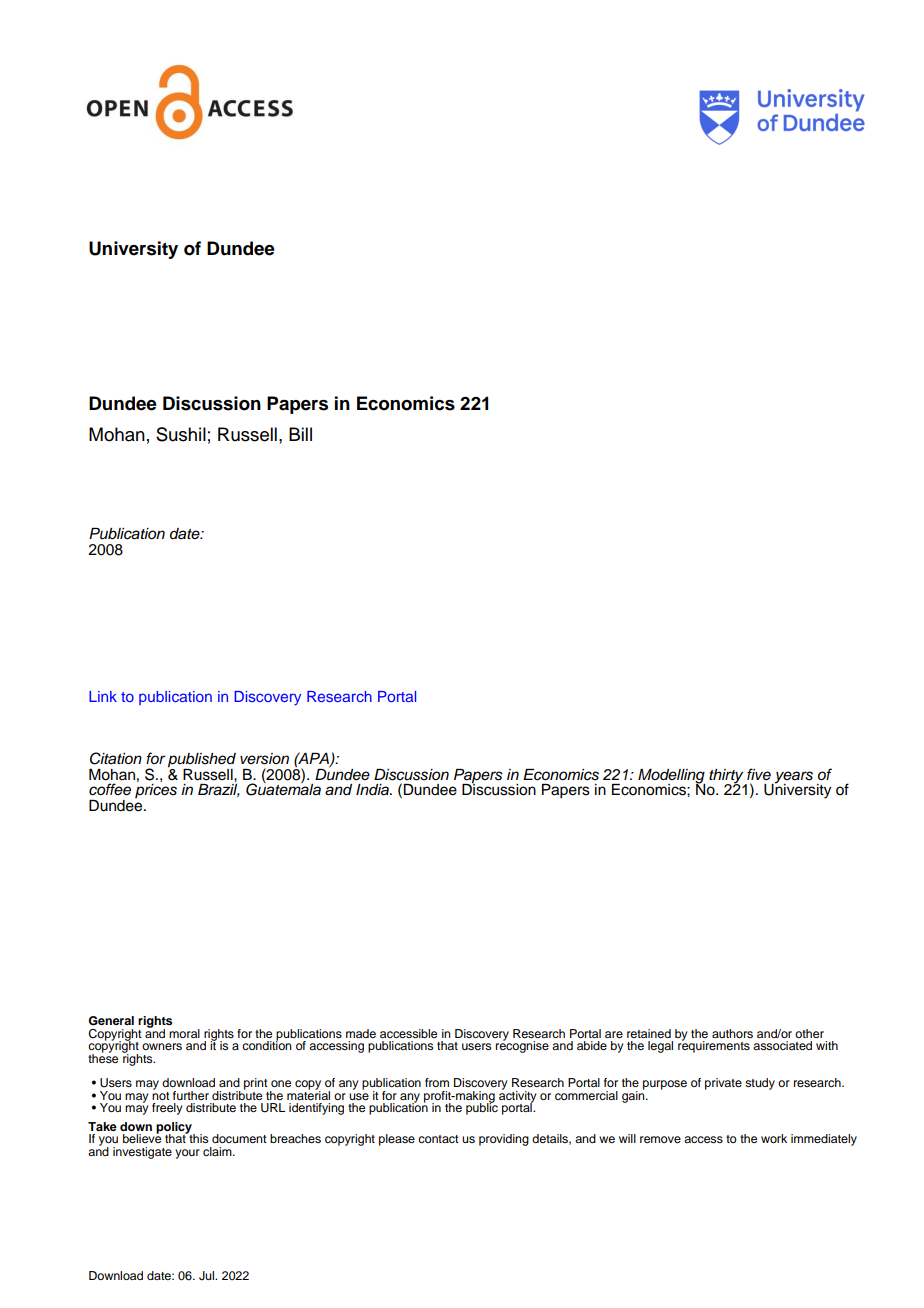 This image has width=924, height=1308. I want to click on requirements, so click(714, 1046).
